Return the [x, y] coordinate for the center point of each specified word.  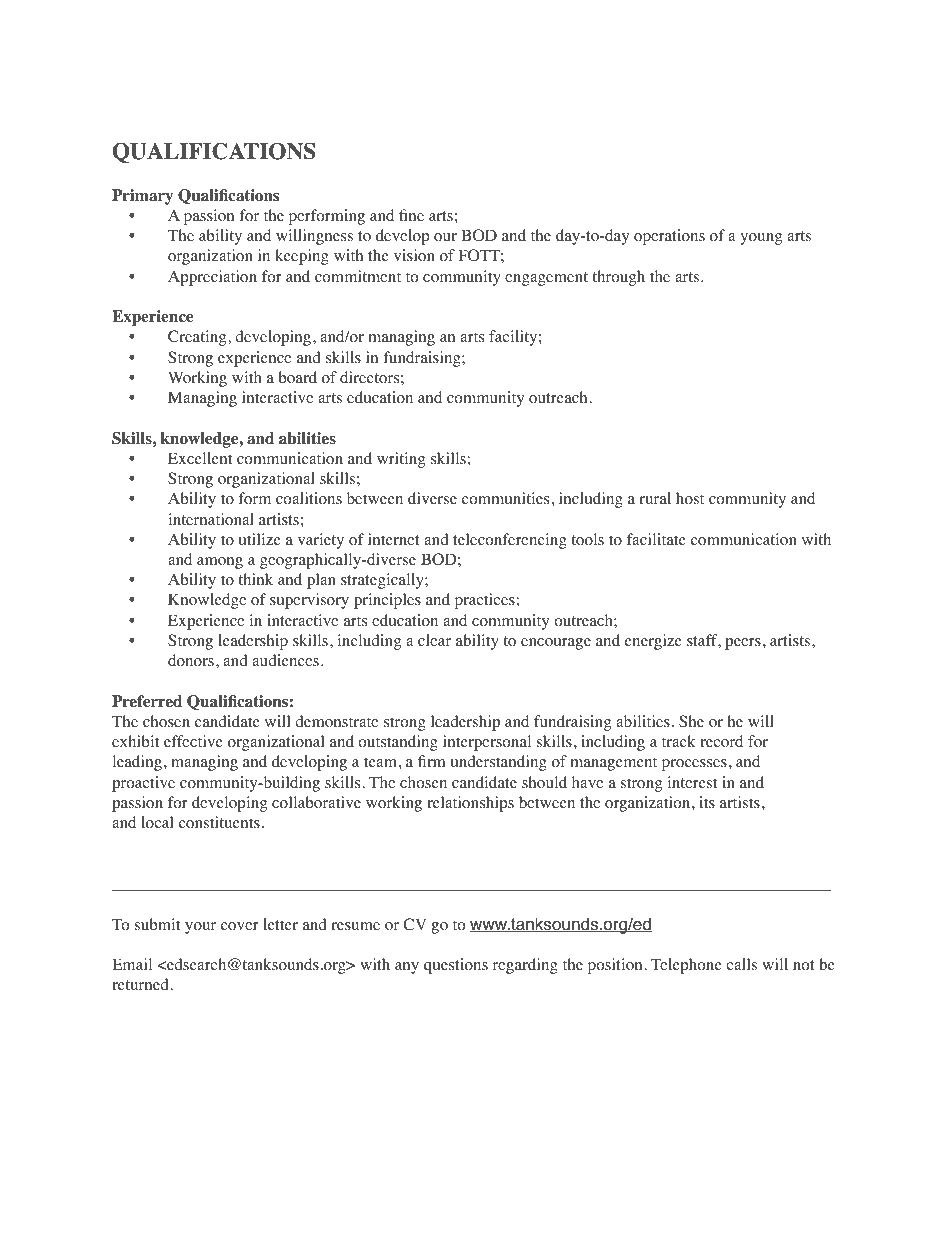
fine [411, 215]
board [297, 377]
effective [193, 741]
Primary [142, 197]
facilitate [656, 539]
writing [401, 460]
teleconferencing [510, 541]
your [200, 928]
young [761, 239]
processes [694, 765]
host [690, 498]
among [220, 563]
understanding [499, 763]
